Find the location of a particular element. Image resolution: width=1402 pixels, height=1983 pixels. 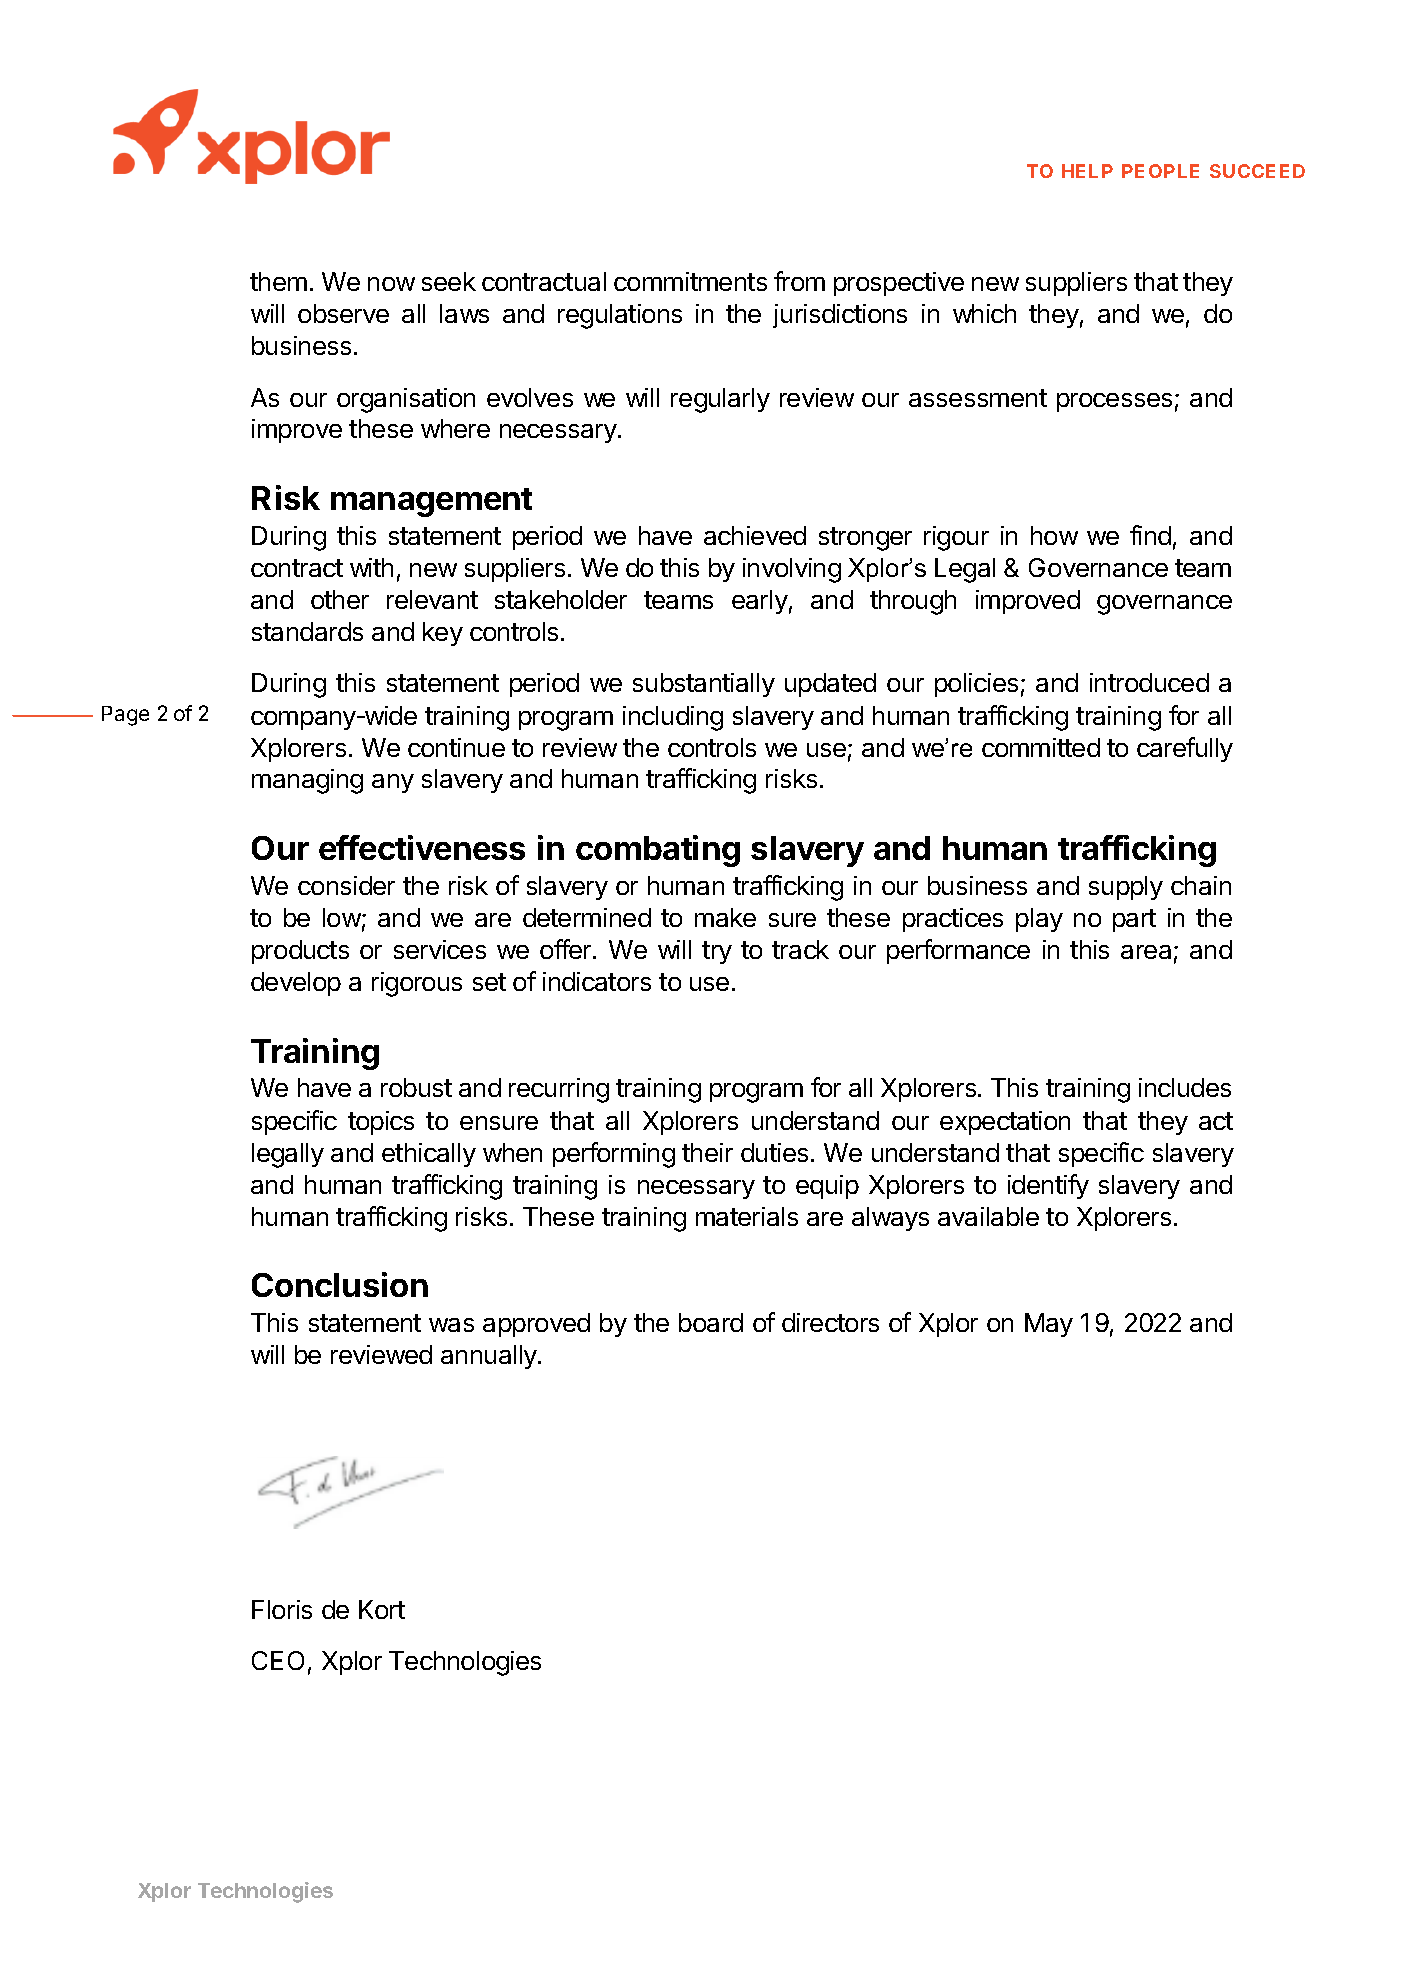

identify is located at coordinates (1048, 1186).
